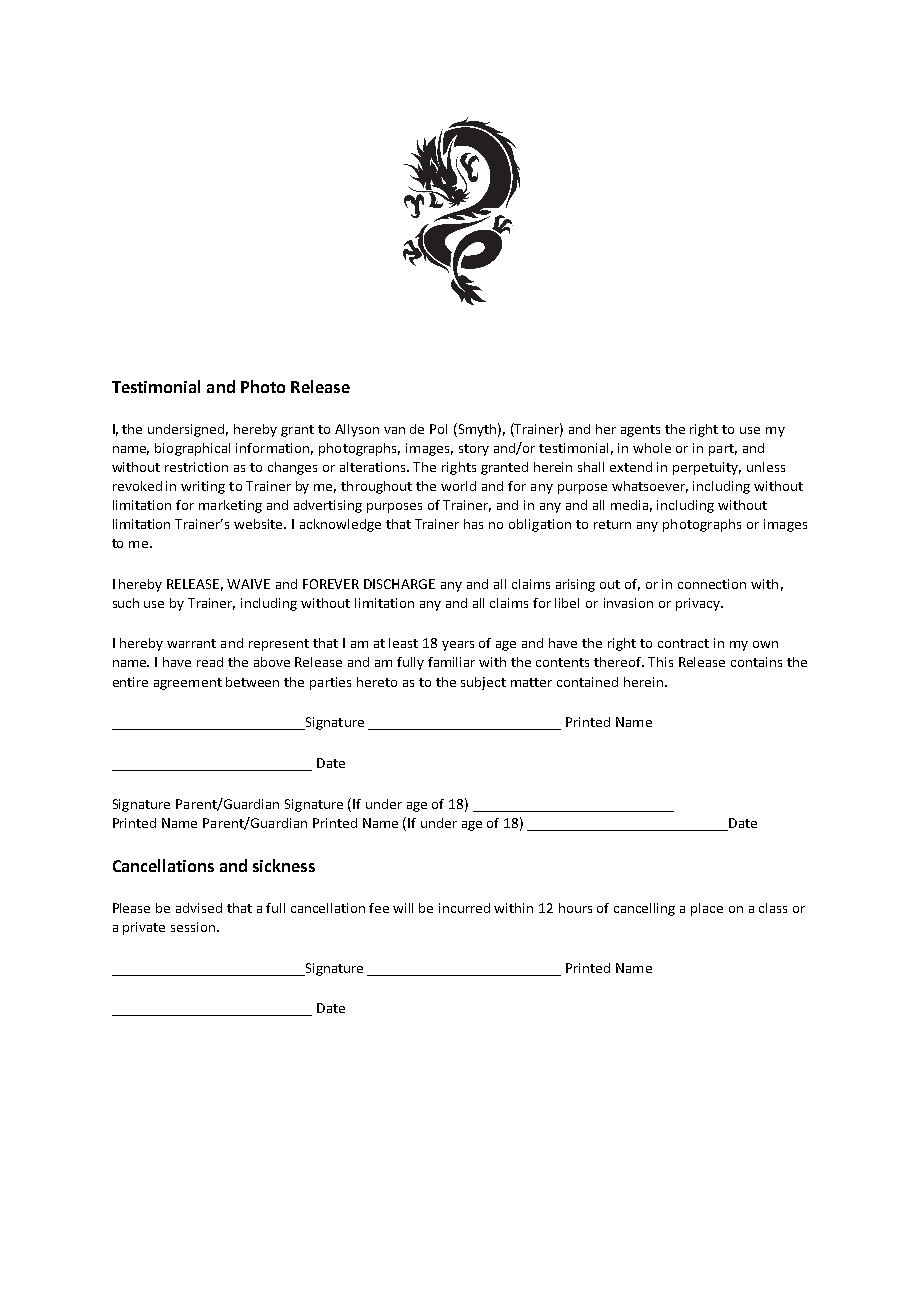 The height and width of the page is (1308, 924). Describe the element at coordinates (199, 908) in the page. I see `advised` at that location.
